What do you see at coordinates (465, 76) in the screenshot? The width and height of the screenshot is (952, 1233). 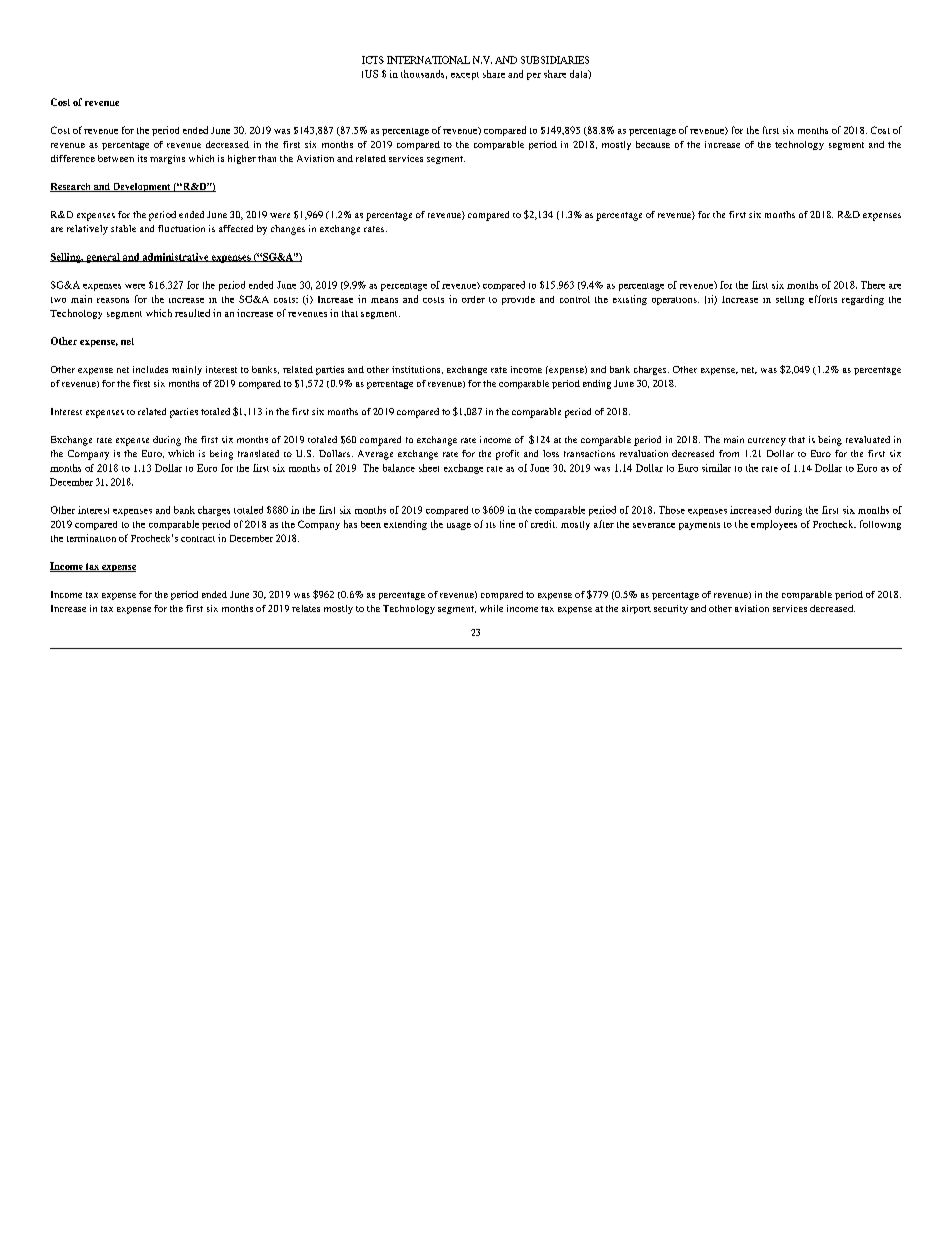 I see `except` at bounding box center [465, 76].
